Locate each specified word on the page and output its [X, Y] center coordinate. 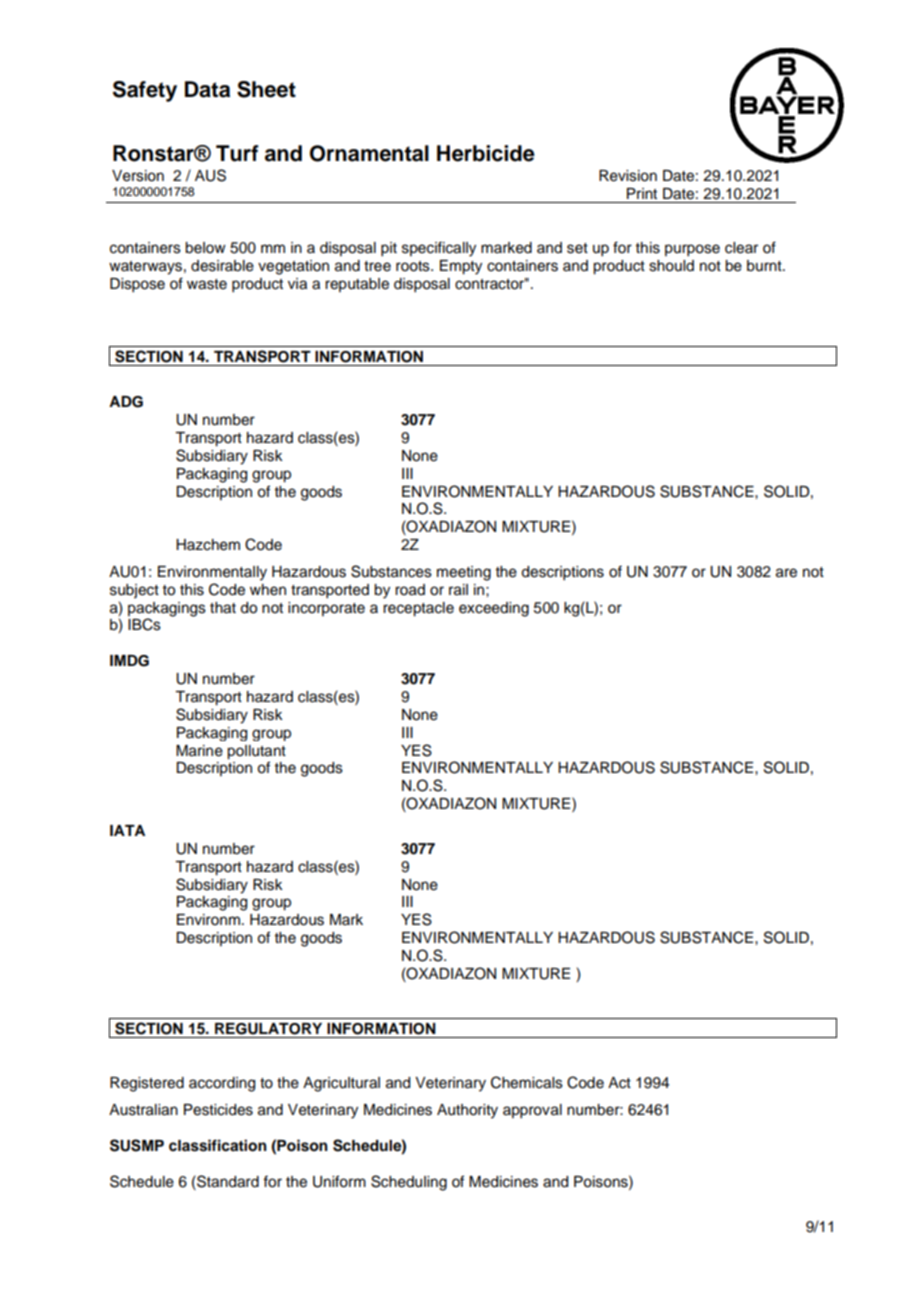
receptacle [418, 609]
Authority [467, 1111]
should [671, 266]
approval [532, 1111]
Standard [227, 1181]
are [786, 573]
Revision [628, 176]
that [223, 608]
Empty [461, 267]
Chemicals [527, 1082]
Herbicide [486, 153]
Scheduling [409, 1183]
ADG [126, 402]
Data [207, 89]
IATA [127, 830]
